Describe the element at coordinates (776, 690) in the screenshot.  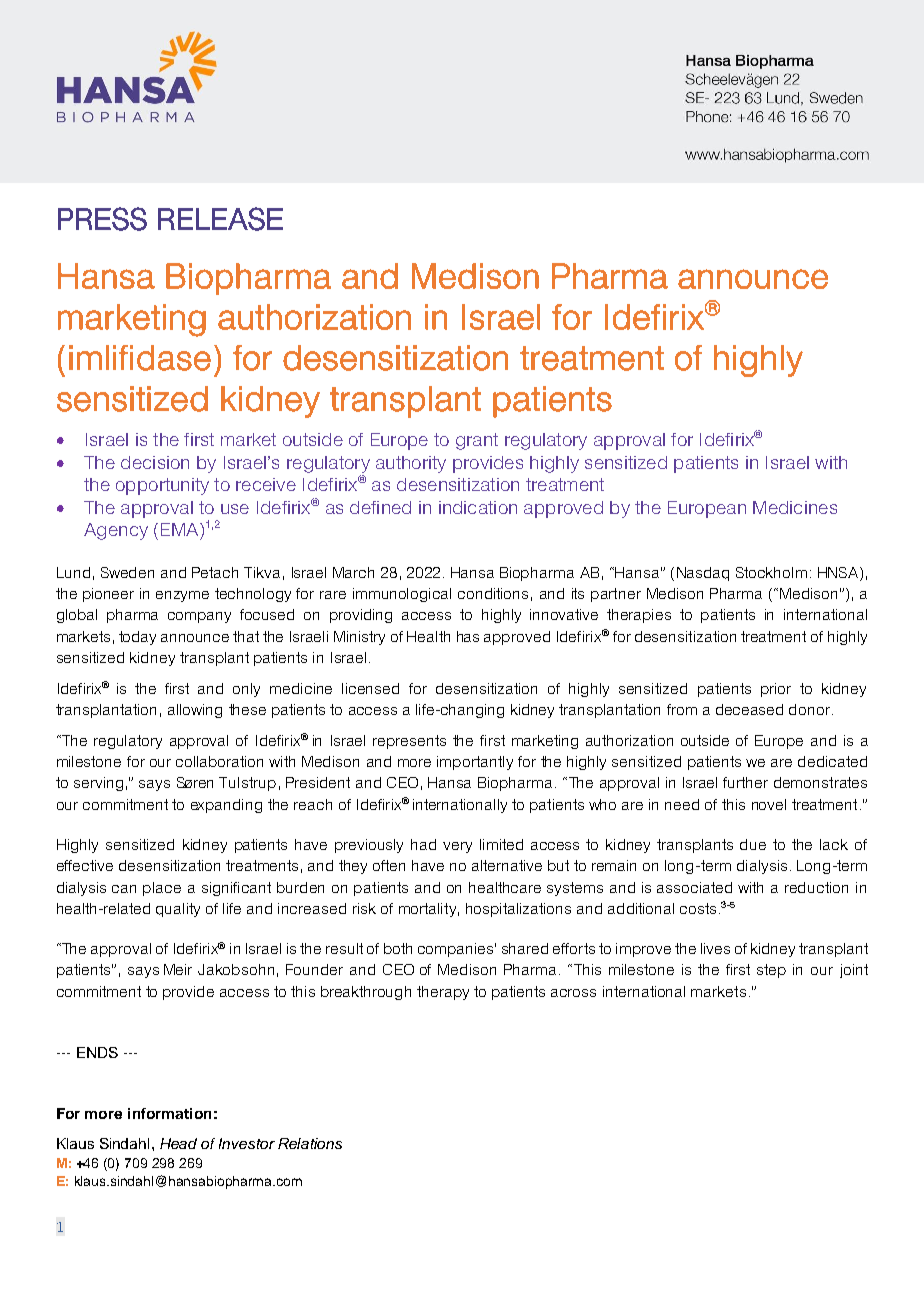
I see `prior` at that location.
